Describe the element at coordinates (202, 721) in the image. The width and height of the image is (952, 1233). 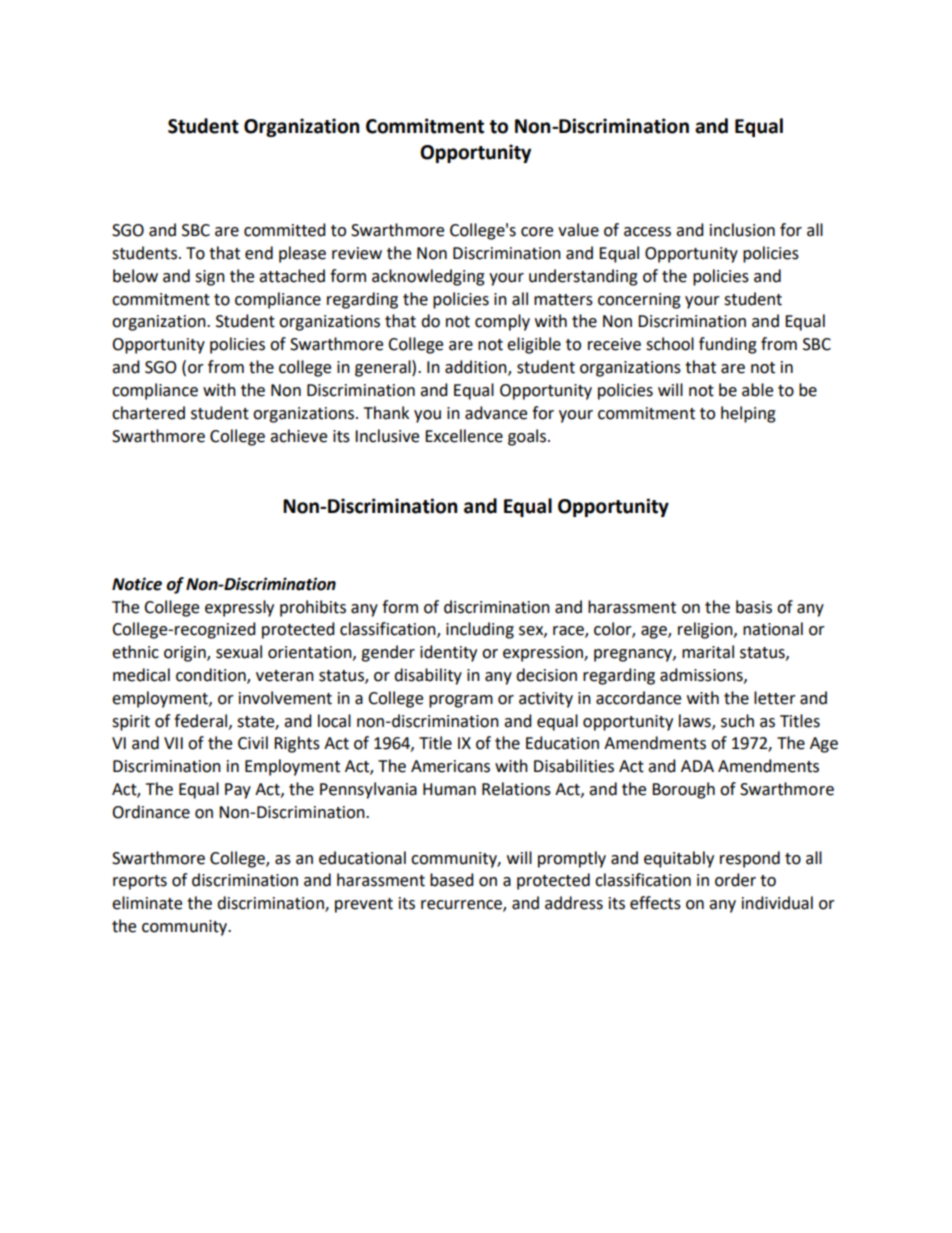
I see `federal` at that location.
